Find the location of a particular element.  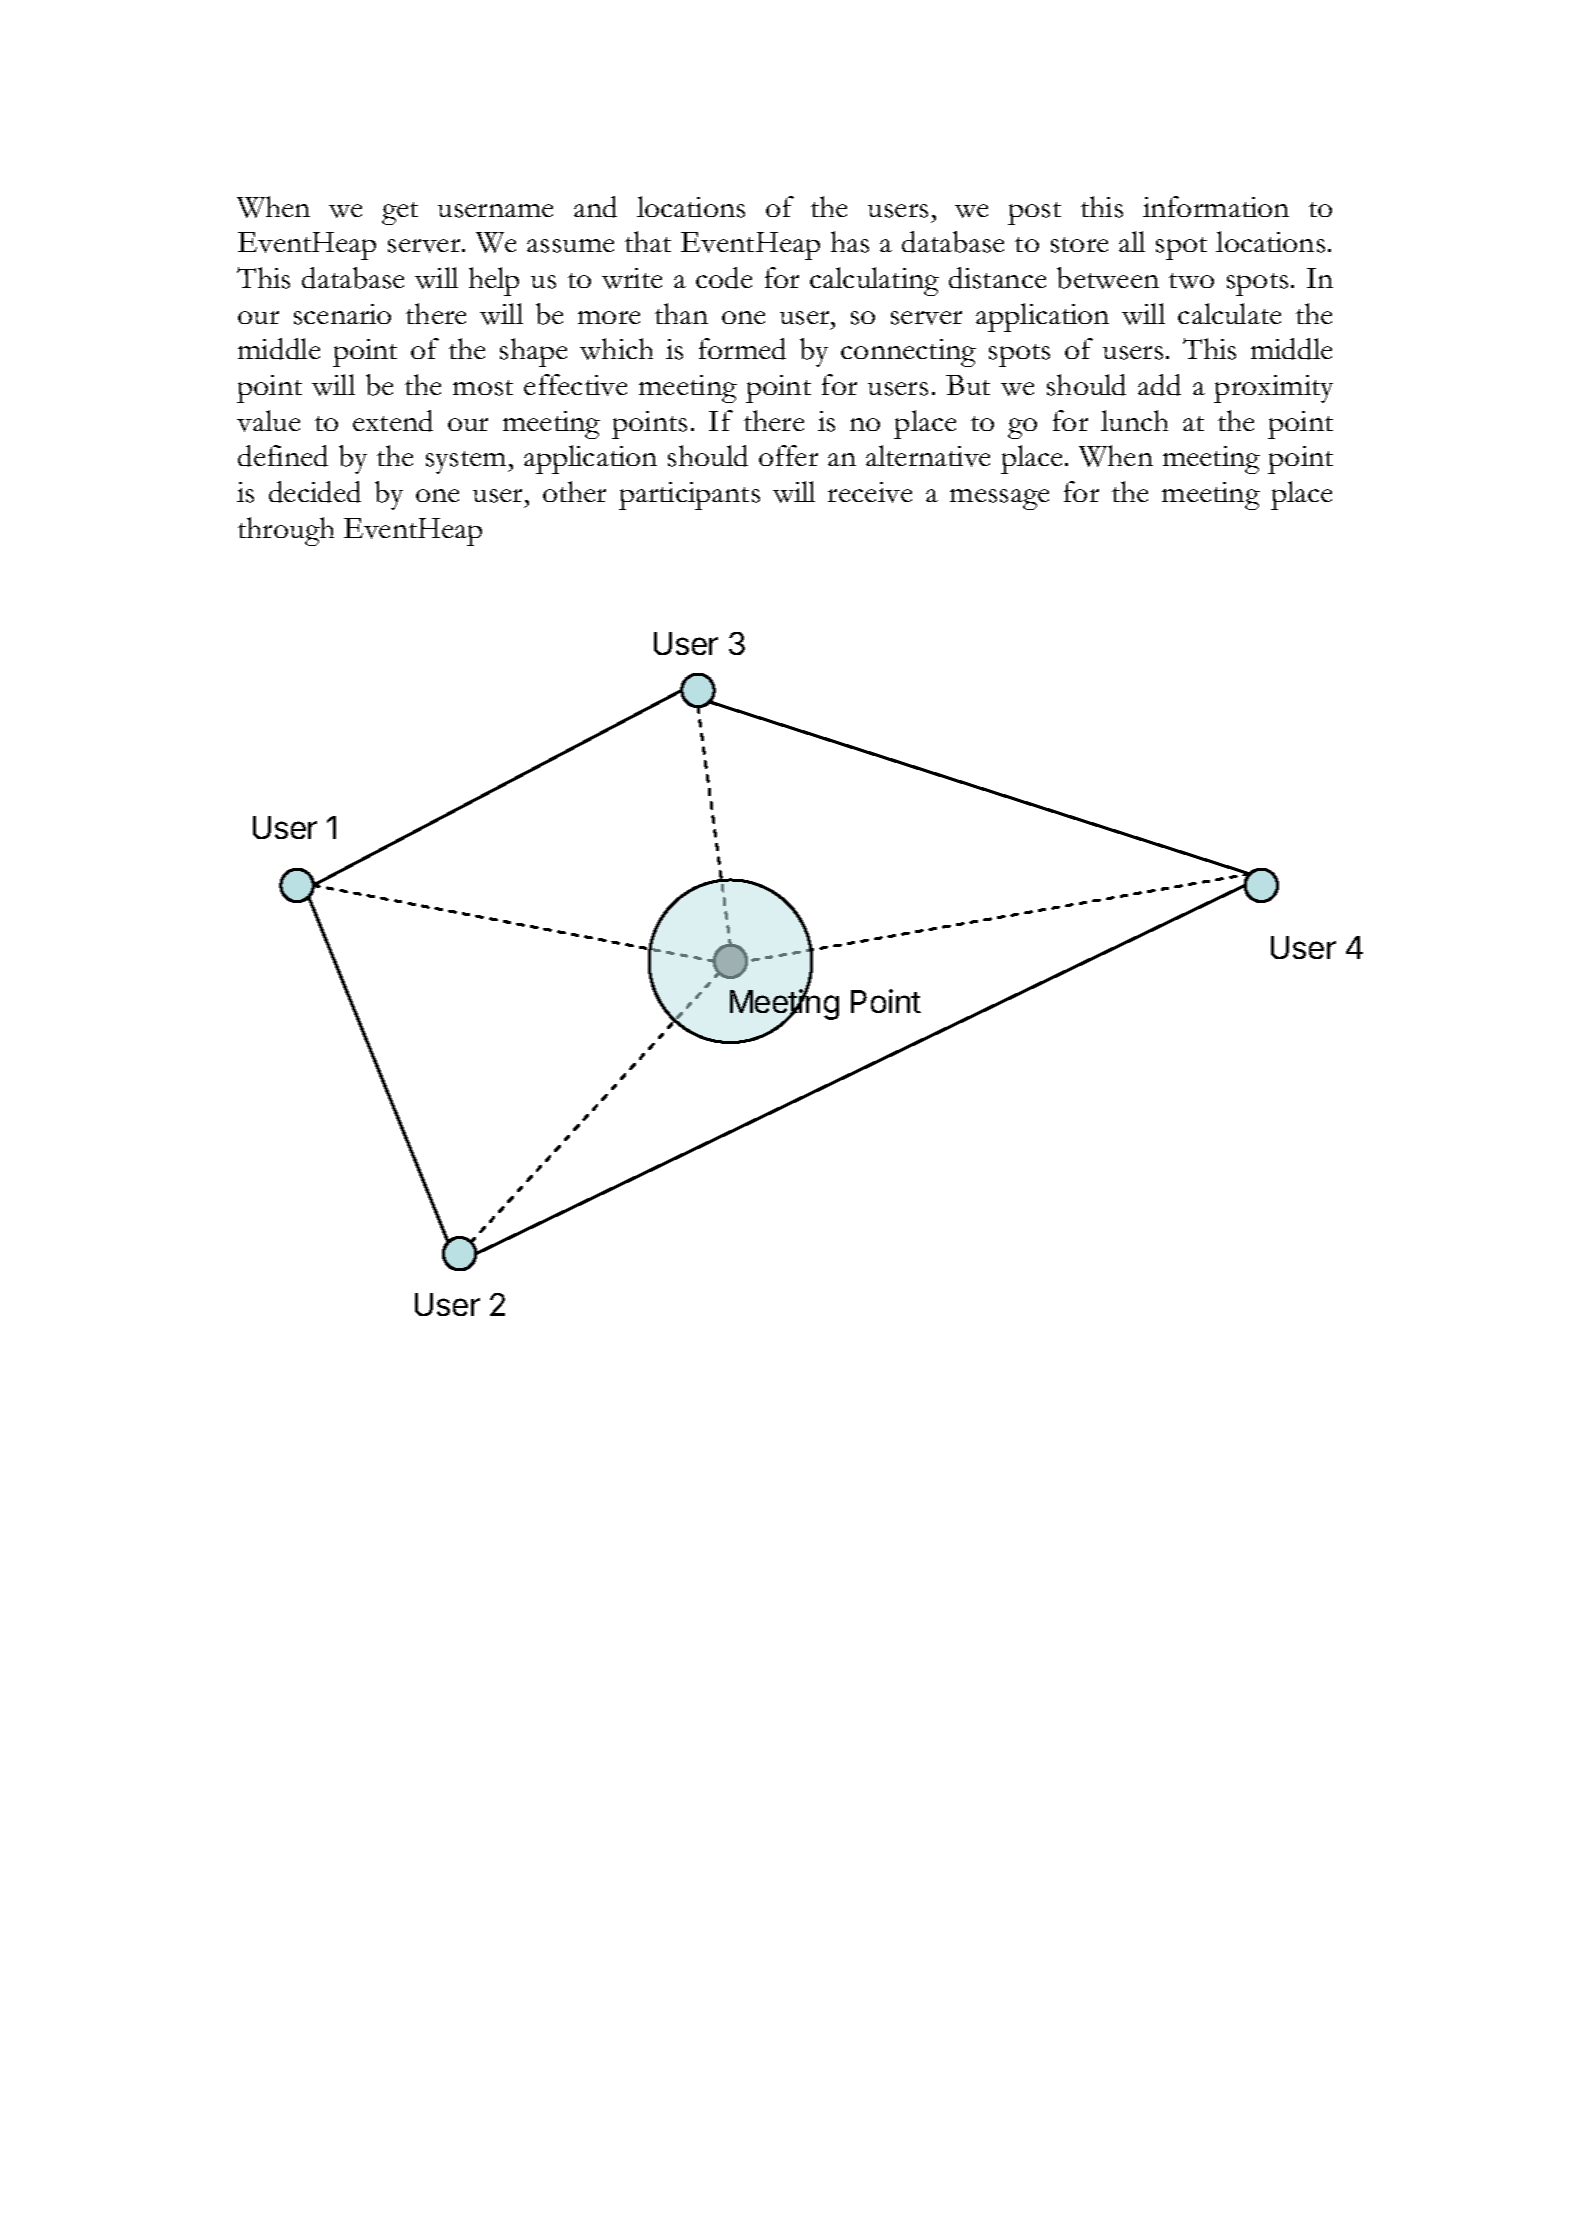

get is located at coordinates (400, 213).
